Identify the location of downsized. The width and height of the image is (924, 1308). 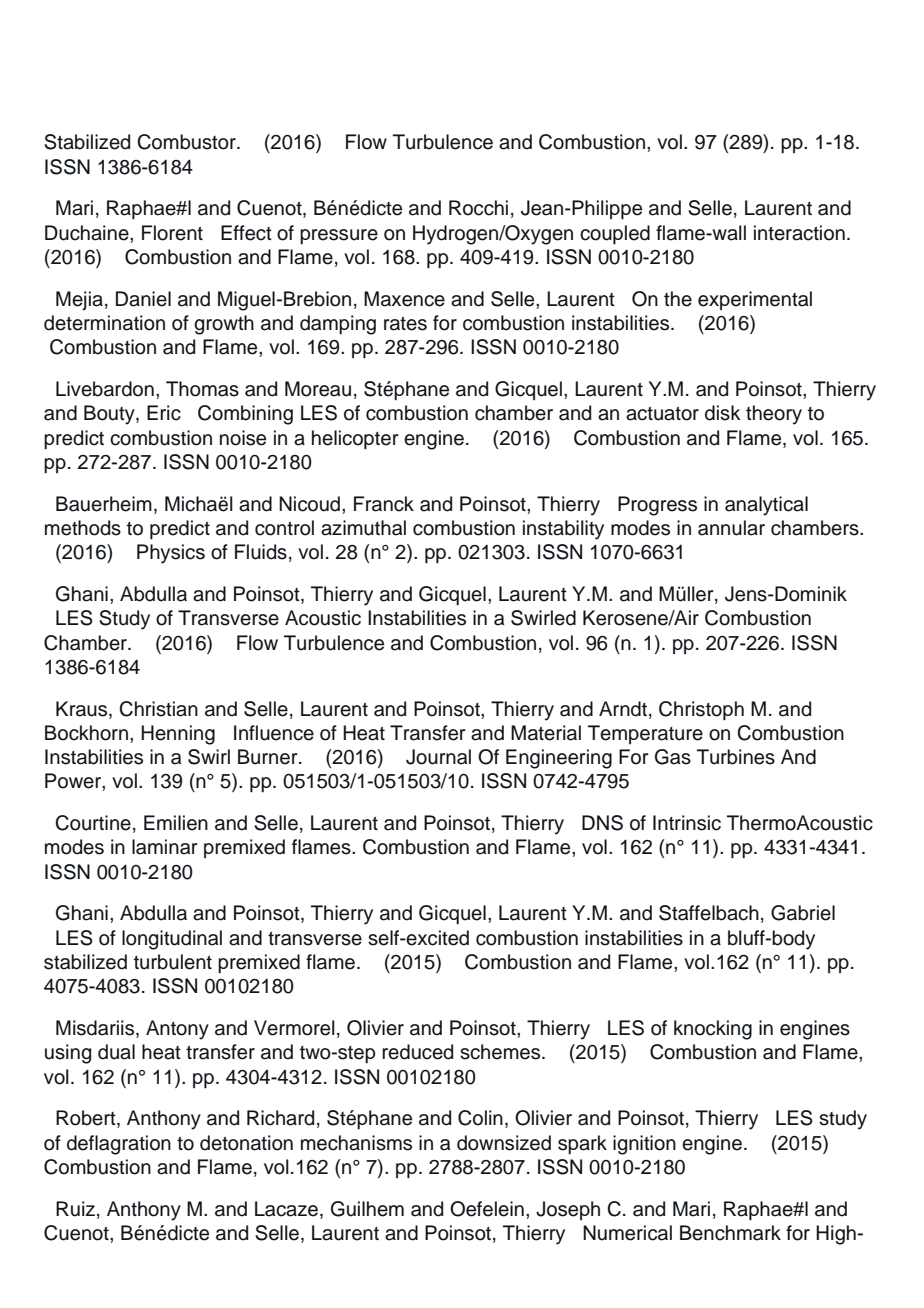
(504, 1143).
